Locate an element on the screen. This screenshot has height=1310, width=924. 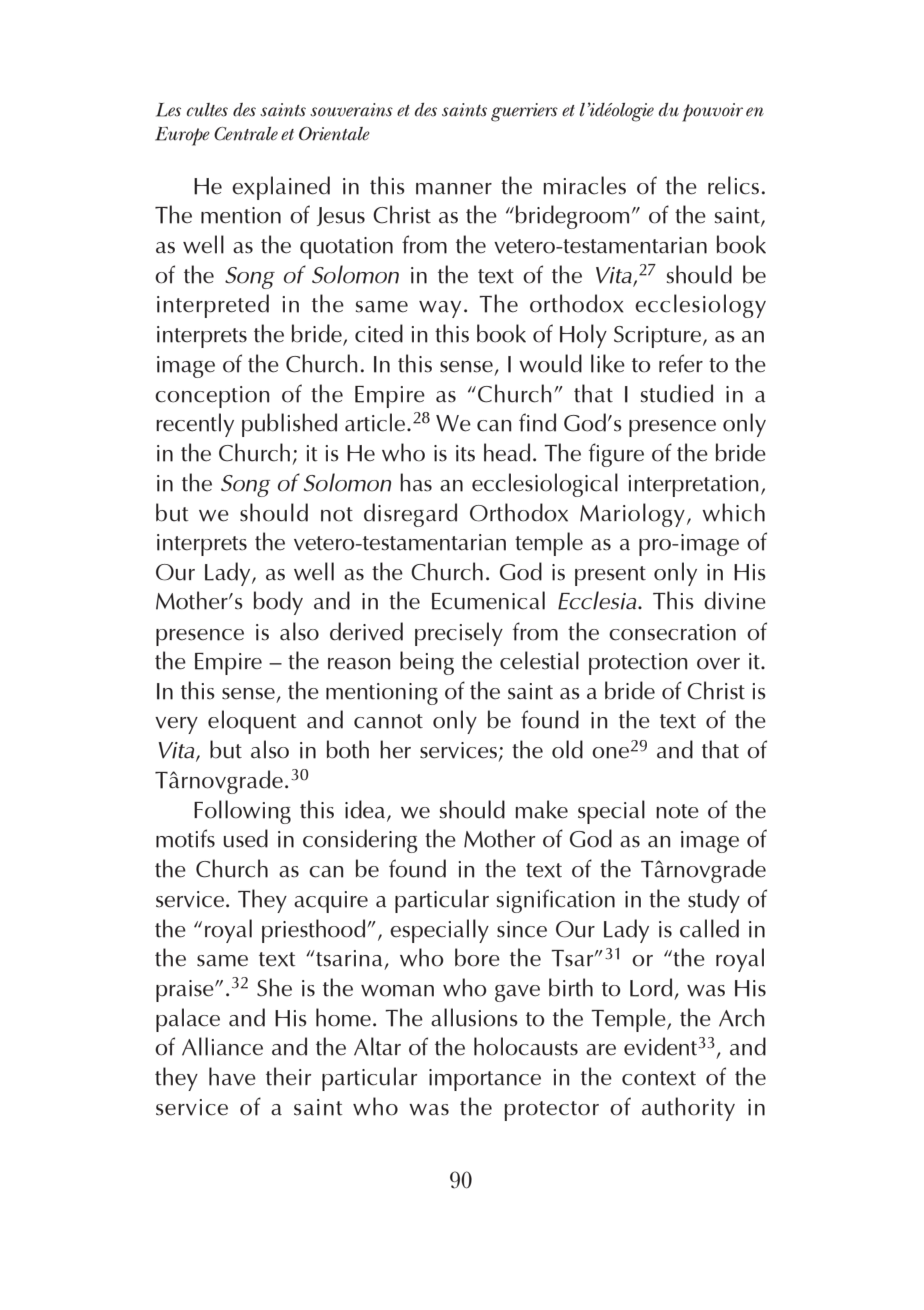
Following is located at coordinates (242, 812).
